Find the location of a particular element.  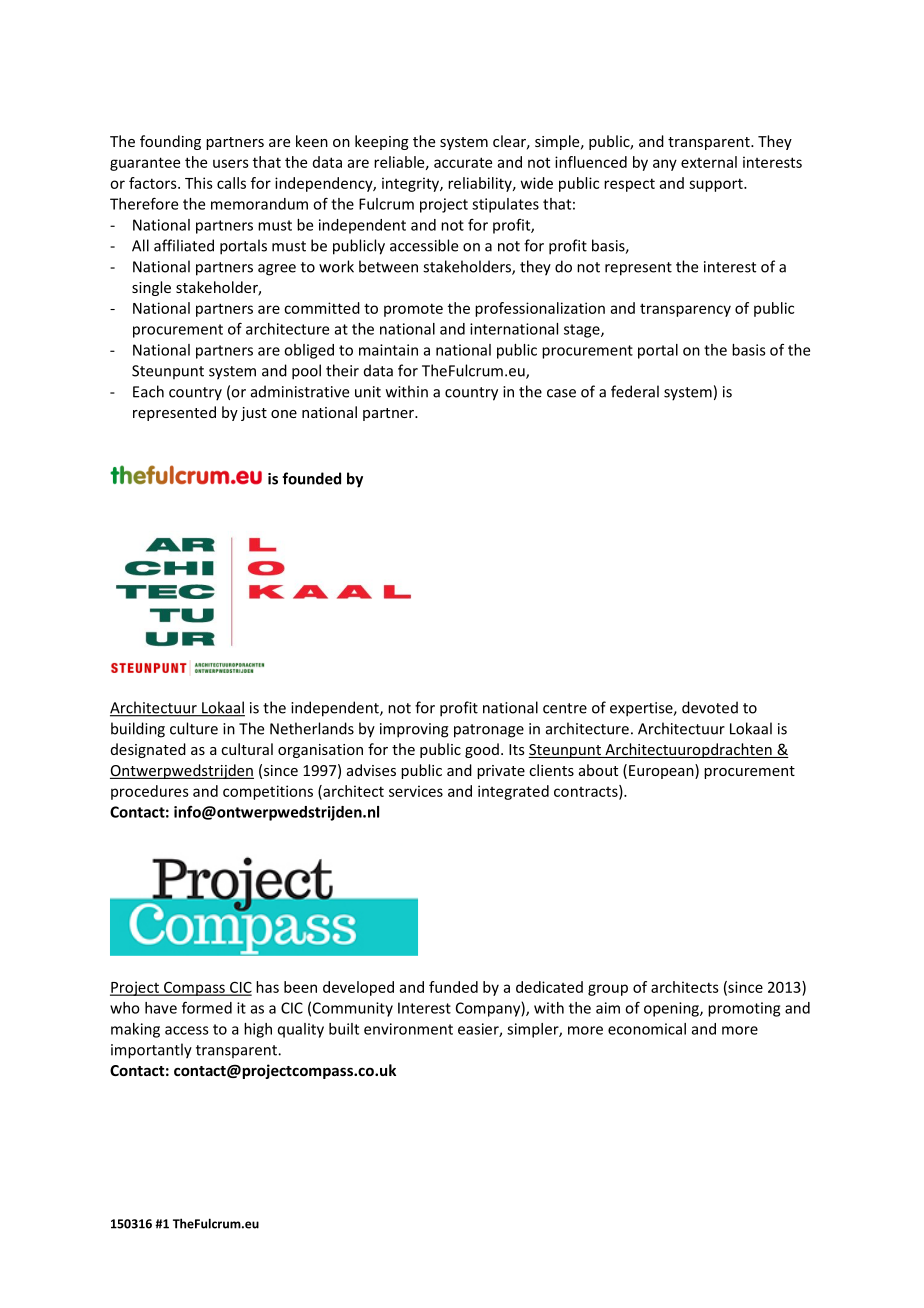

This is located at coordinates (199, 183).
